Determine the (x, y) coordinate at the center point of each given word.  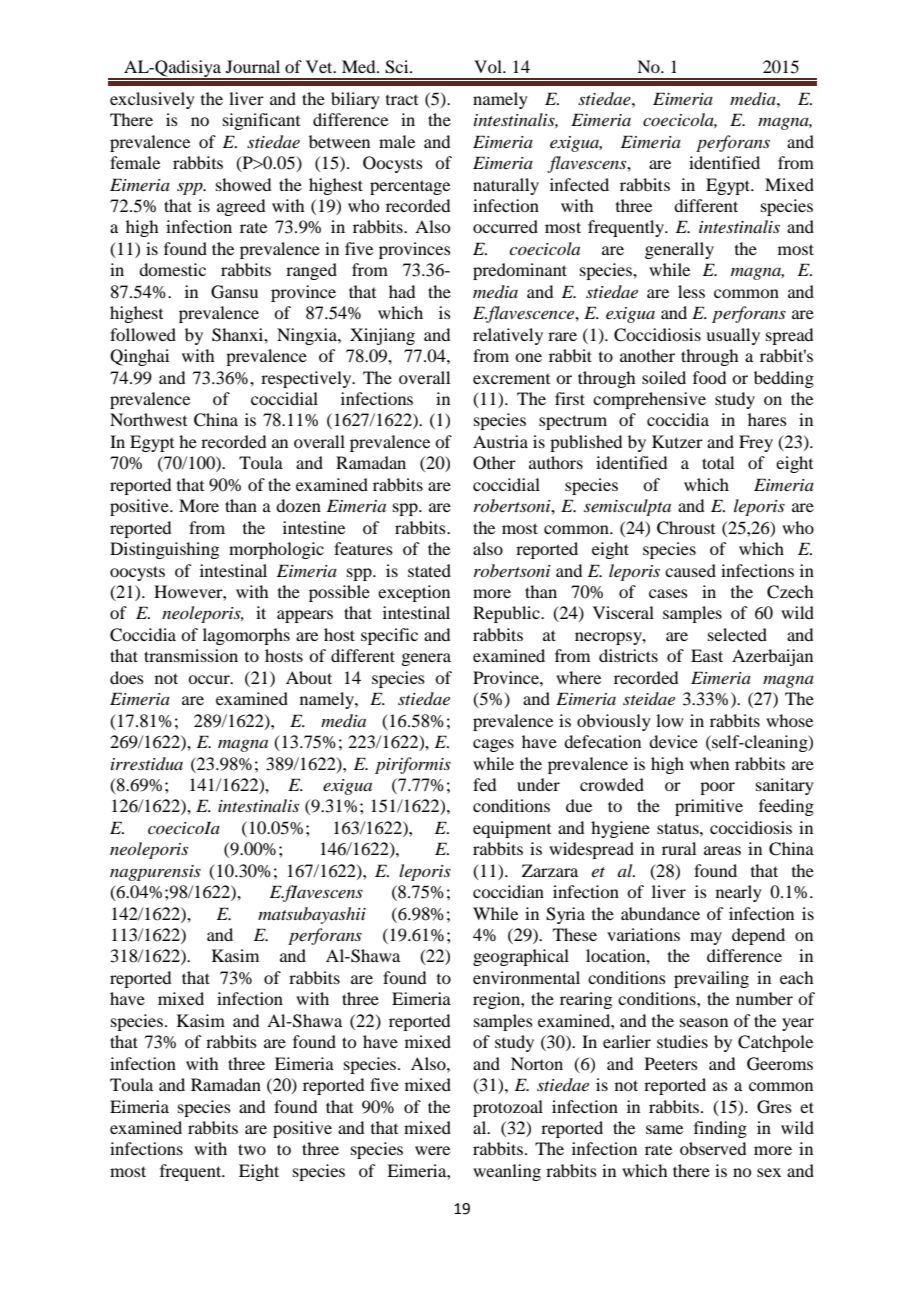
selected (737, 634)
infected (579, 184)
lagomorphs (246, 636)
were (432, 1150)
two (252, 1149)
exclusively (152, 100)
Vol (489, 66)
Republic (507, 614)
